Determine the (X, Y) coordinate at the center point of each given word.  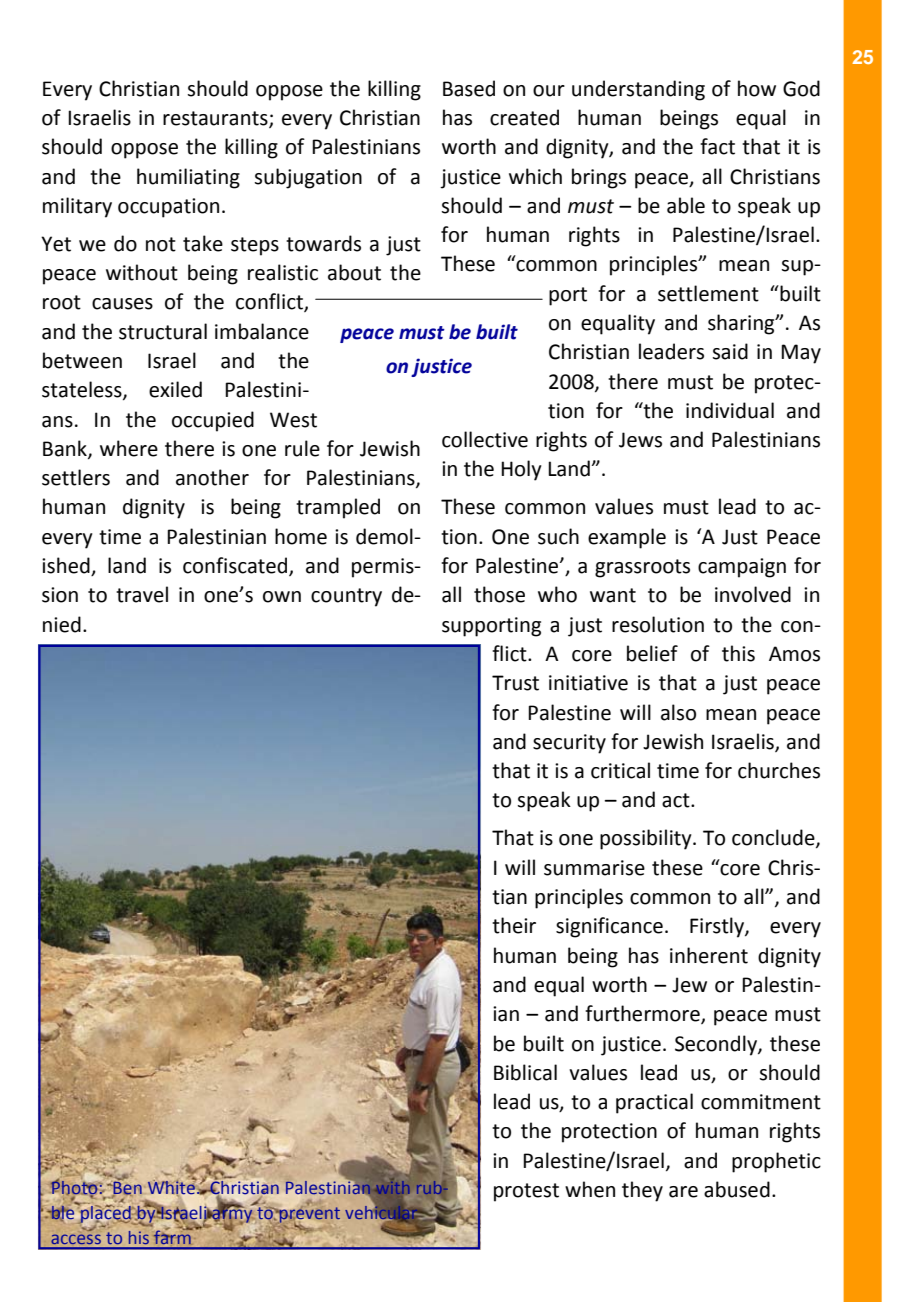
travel (142, 594)
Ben (126, 1188)
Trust (515, 683)
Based (469, 88)
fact (717, 146)
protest (526, 1192)
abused (737, 1189)
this (738, 653)
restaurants (216, 119)
